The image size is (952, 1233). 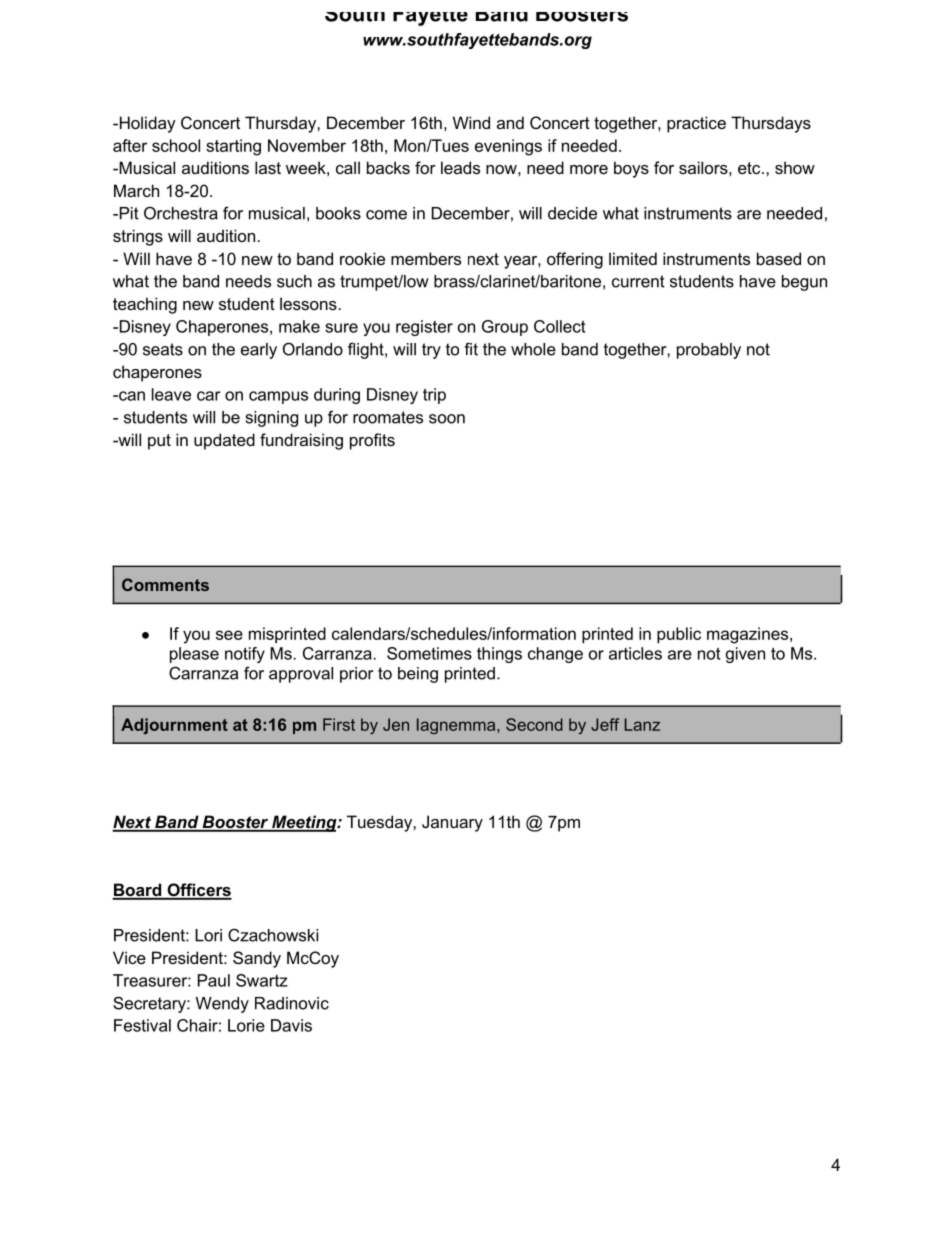 I want to click on Sometimes, so click(x=429, y=653).
